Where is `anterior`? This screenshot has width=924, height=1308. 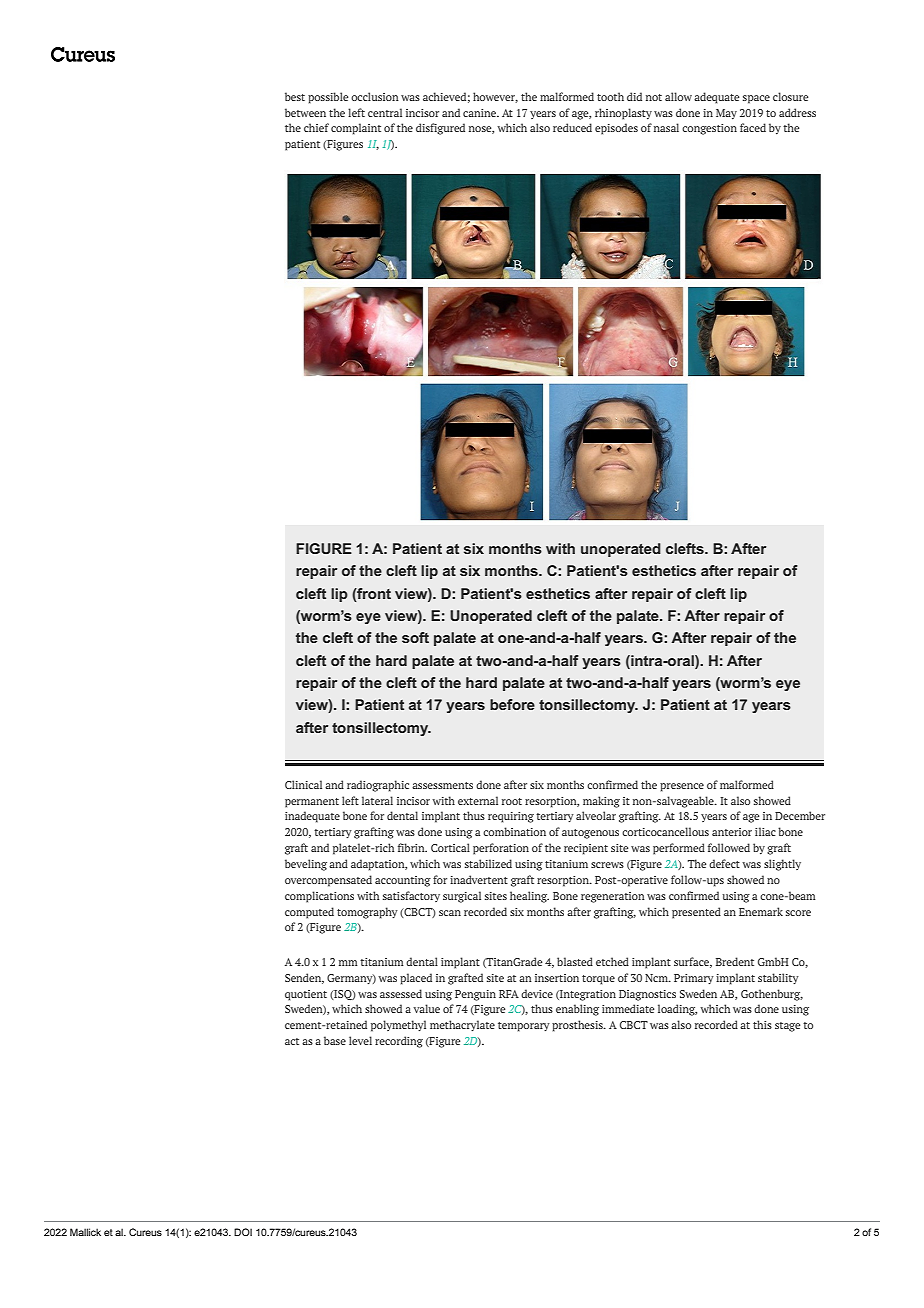
anterior is located at coordinates (732, 832).
